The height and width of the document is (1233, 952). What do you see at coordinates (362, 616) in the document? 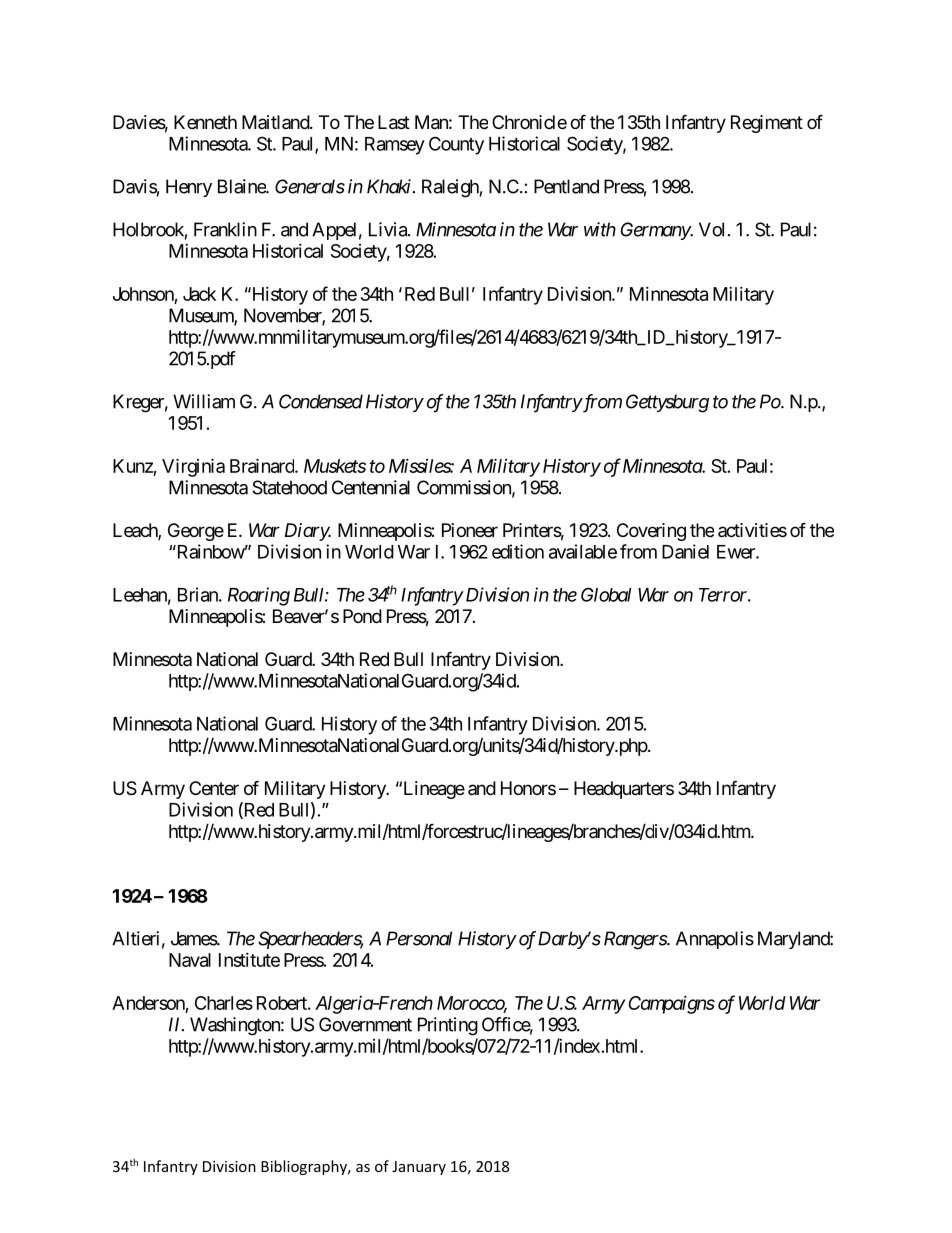
I see `Pond` at bounding box center [362, 616].
